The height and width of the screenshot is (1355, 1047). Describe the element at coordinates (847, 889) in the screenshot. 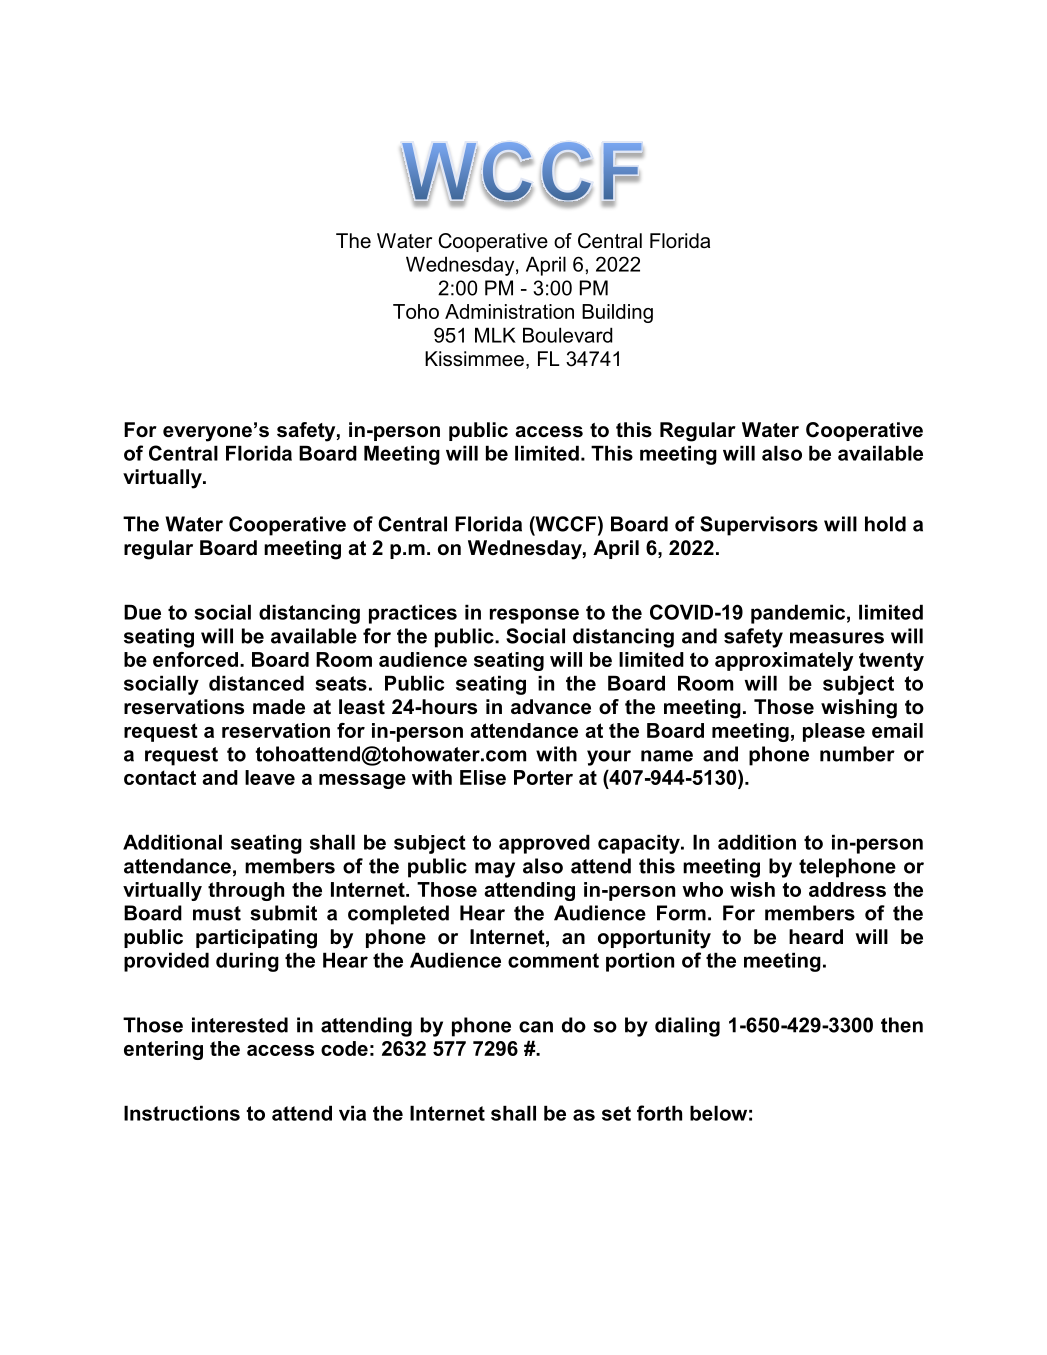

I see `address` at that location.
